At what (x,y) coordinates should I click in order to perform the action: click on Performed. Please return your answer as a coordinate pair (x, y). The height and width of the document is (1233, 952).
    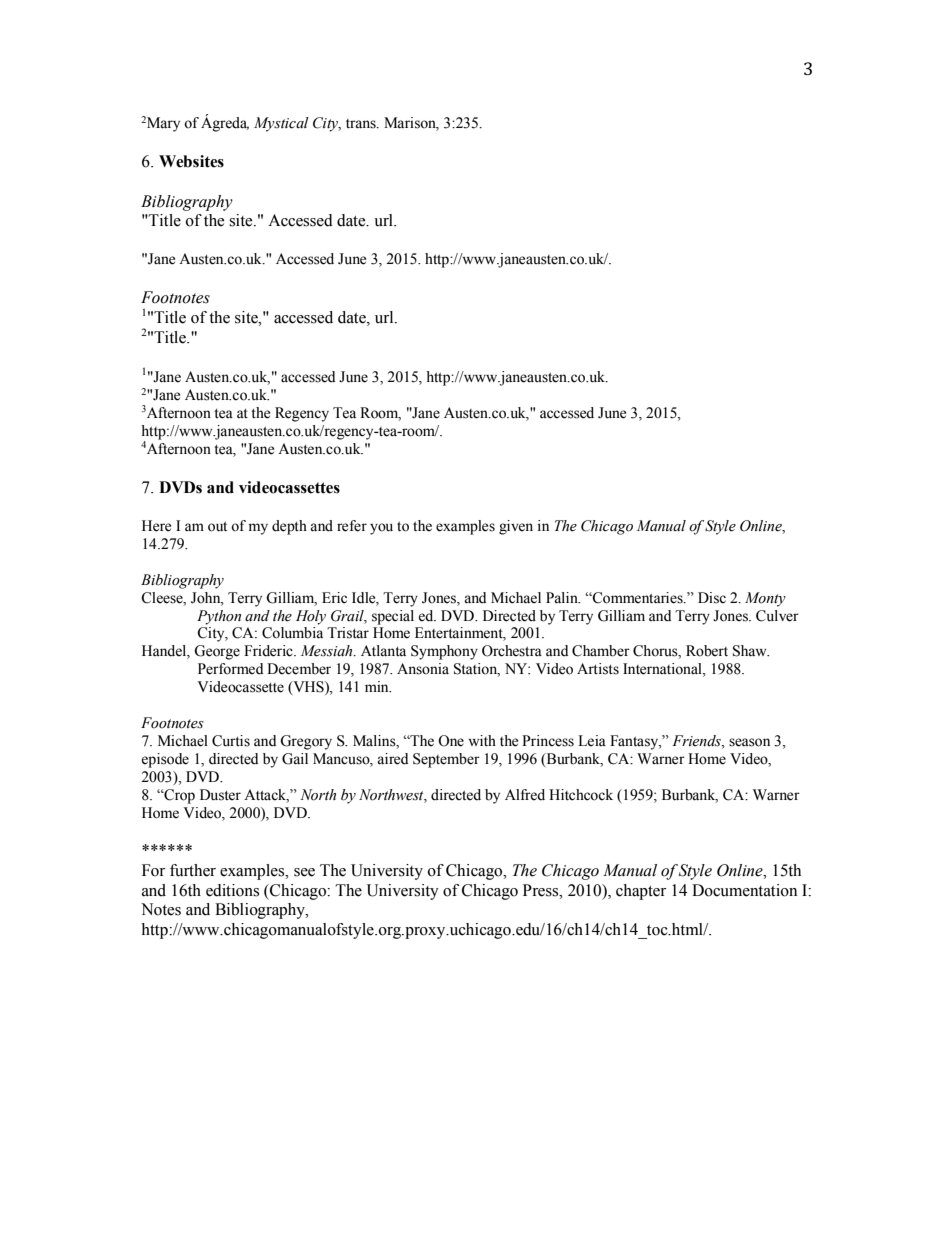
    Looking at the image, I should click on (230, 669).
